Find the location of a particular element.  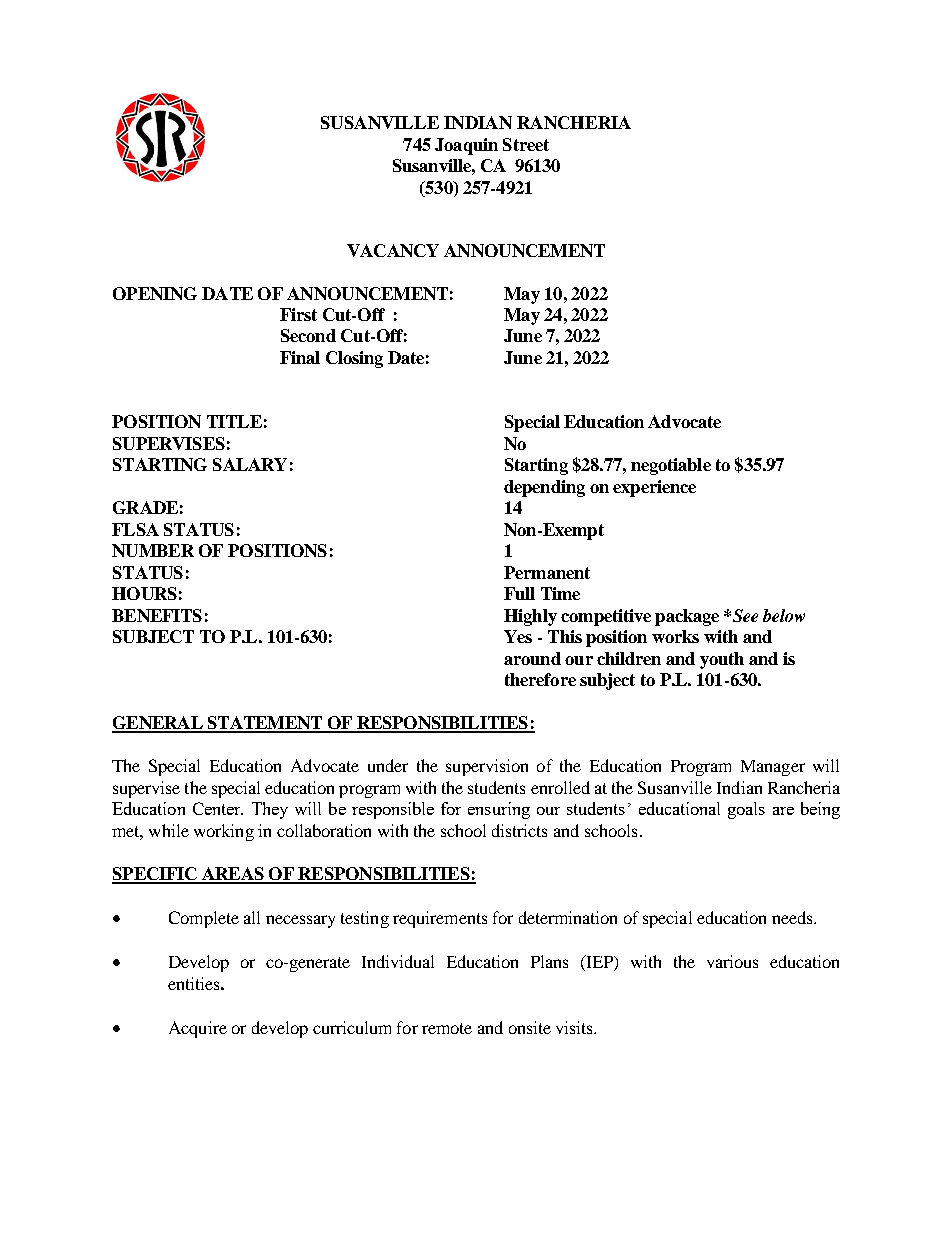

OPENING is located at coordinates (155, 293).
